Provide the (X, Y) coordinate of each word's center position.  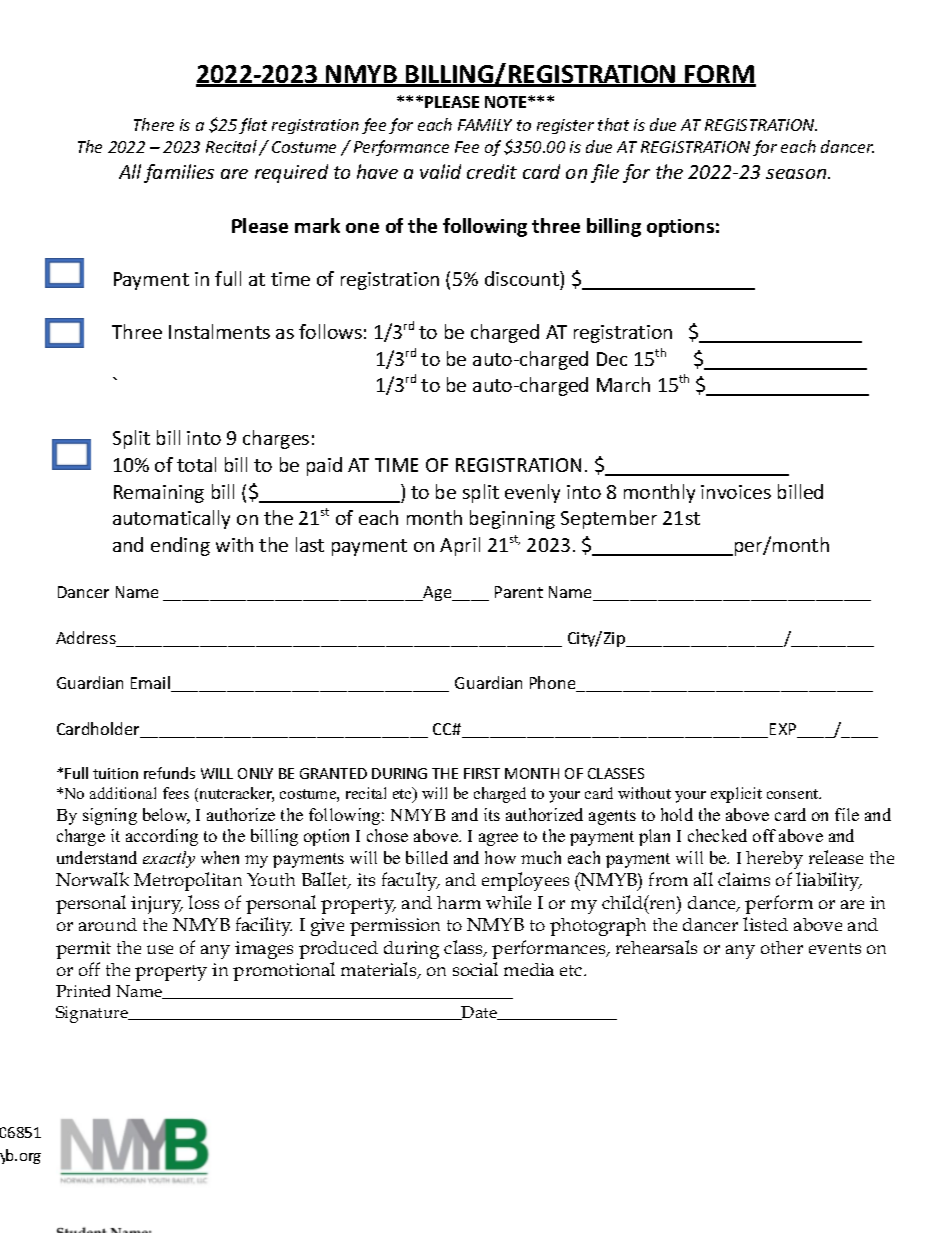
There (154, 124)
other (782, 947)
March (623, 384)
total (196, 464)
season (797, 174)
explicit (736, 795)
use (160, 949)
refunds (169, 773)
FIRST (482, 773)
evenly (532, 493)
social (475, 969)
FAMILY (485, 125)
